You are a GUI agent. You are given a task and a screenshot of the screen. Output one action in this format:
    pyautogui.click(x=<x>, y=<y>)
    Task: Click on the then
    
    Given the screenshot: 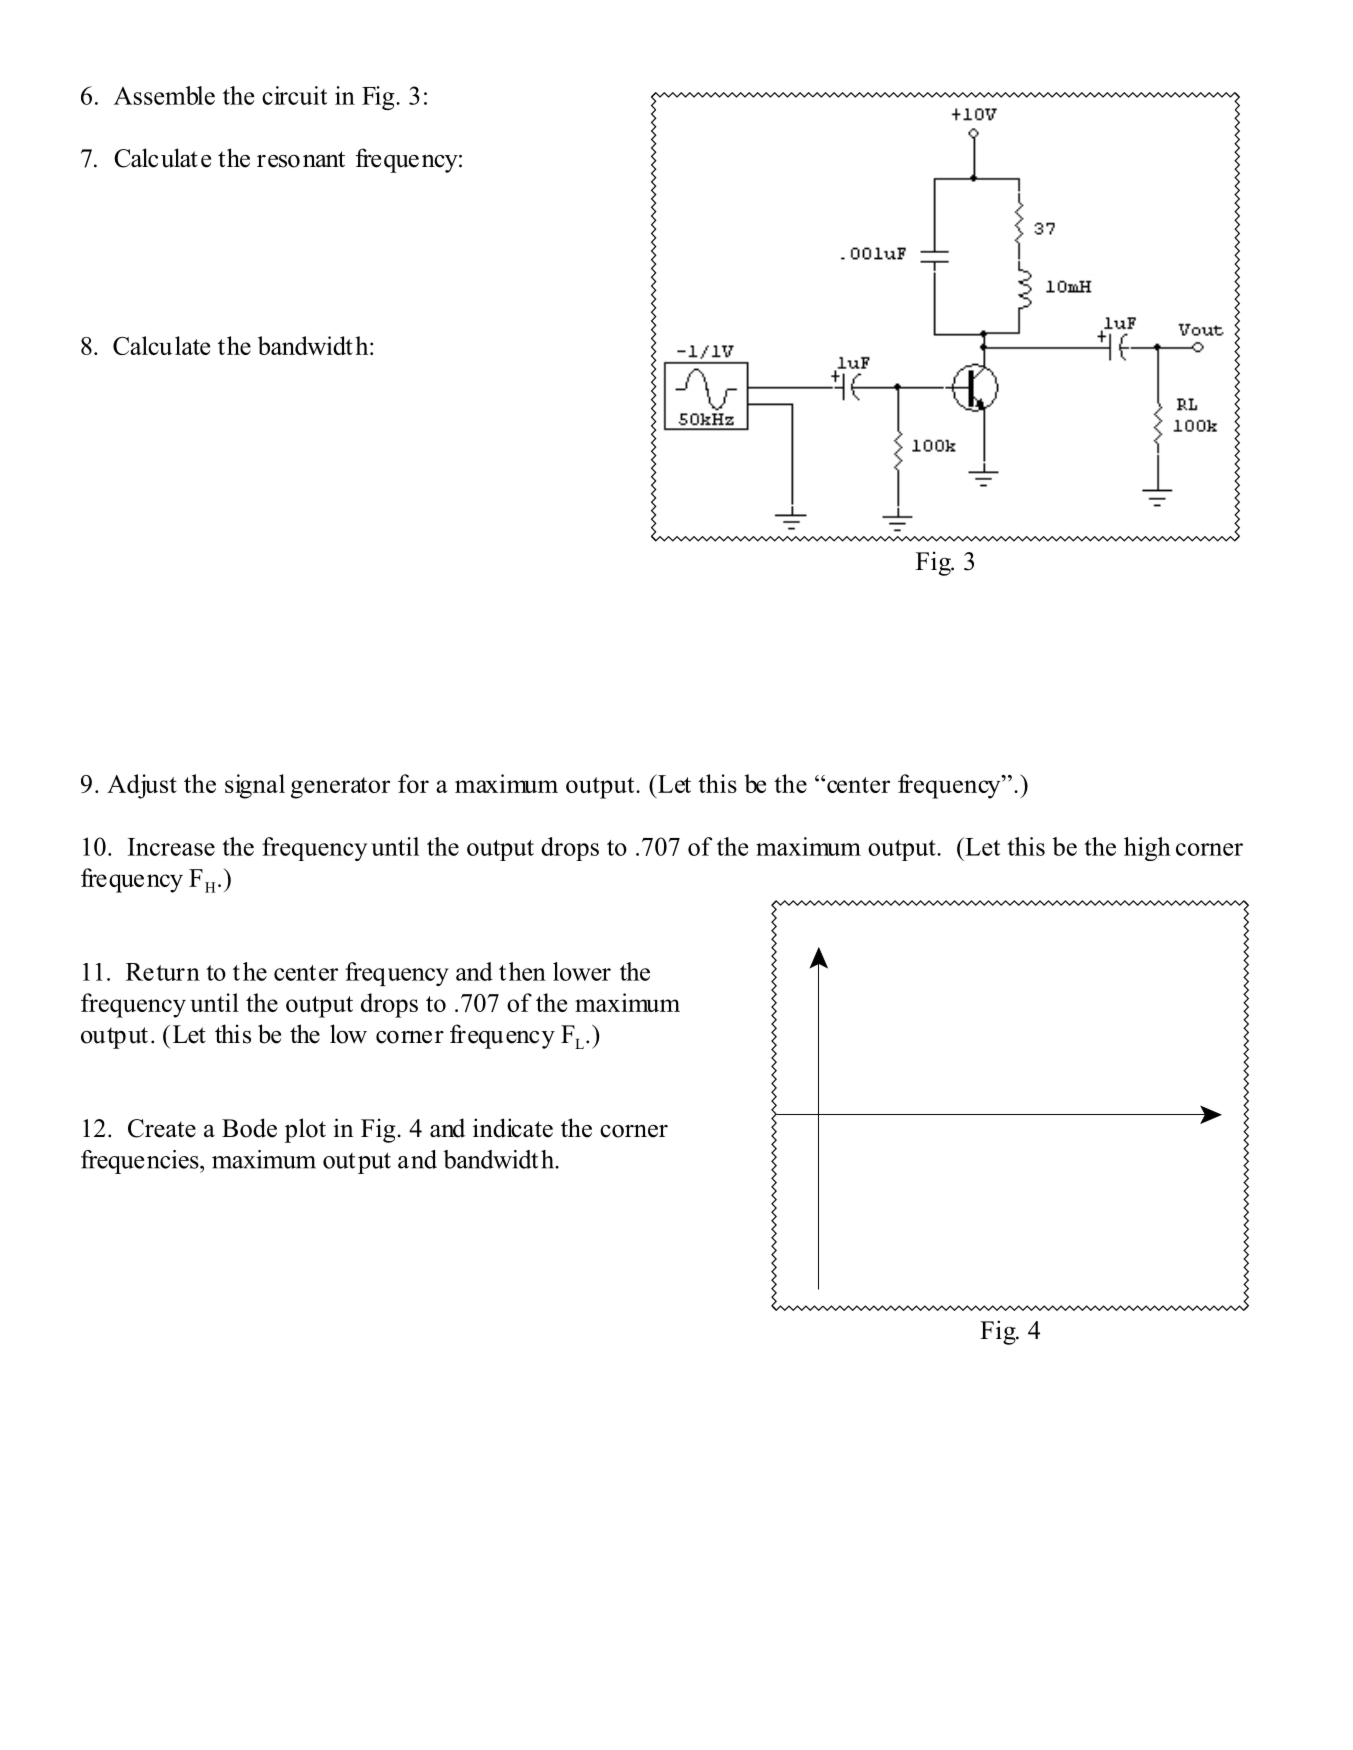 What is the action you would take?
    pyautogui.click(x=522, y=971)
